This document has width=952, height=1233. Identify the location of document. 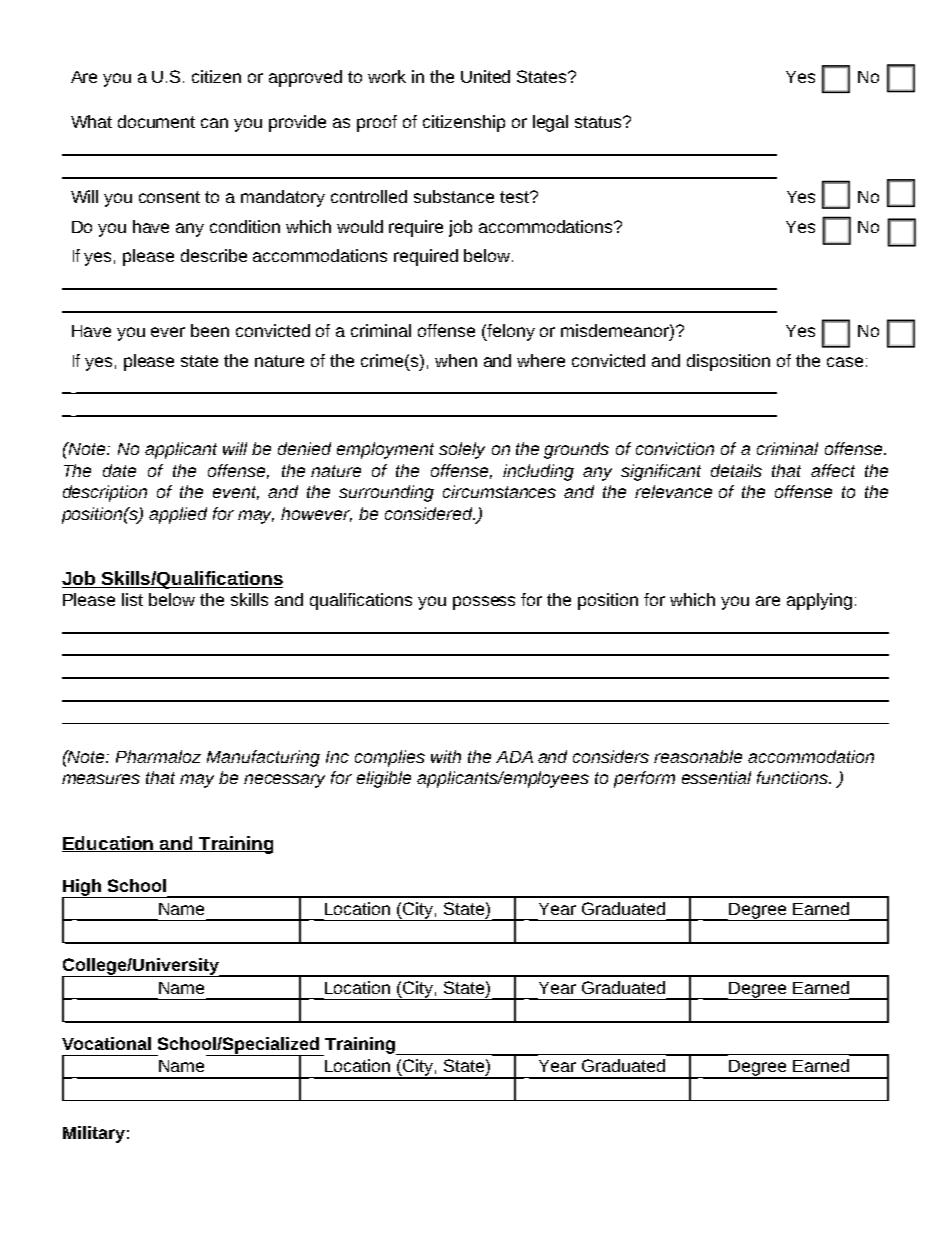
(156, 121).
